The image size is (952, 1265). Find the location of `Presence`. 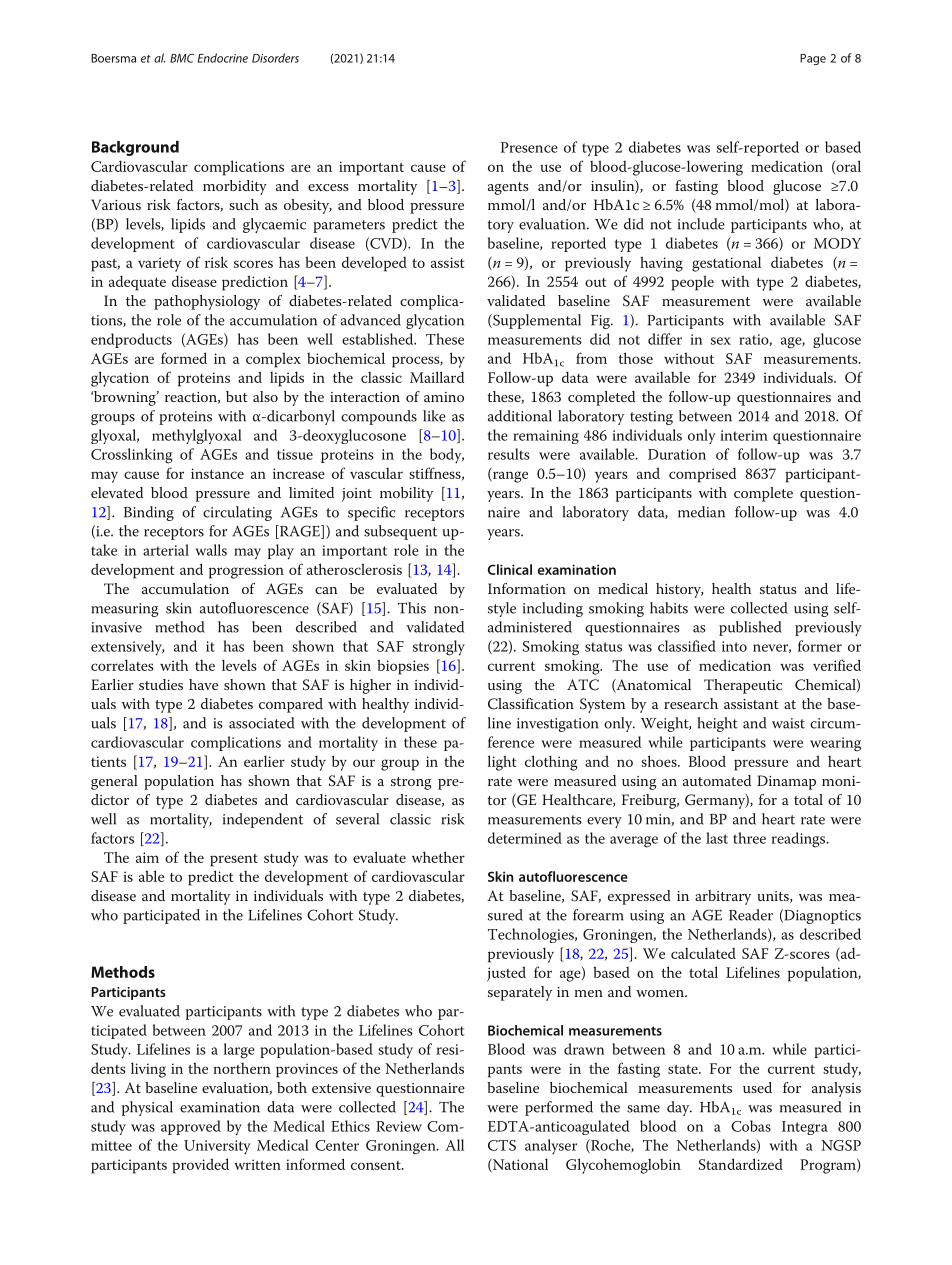

Presence is located at coordinates (529, 147).
